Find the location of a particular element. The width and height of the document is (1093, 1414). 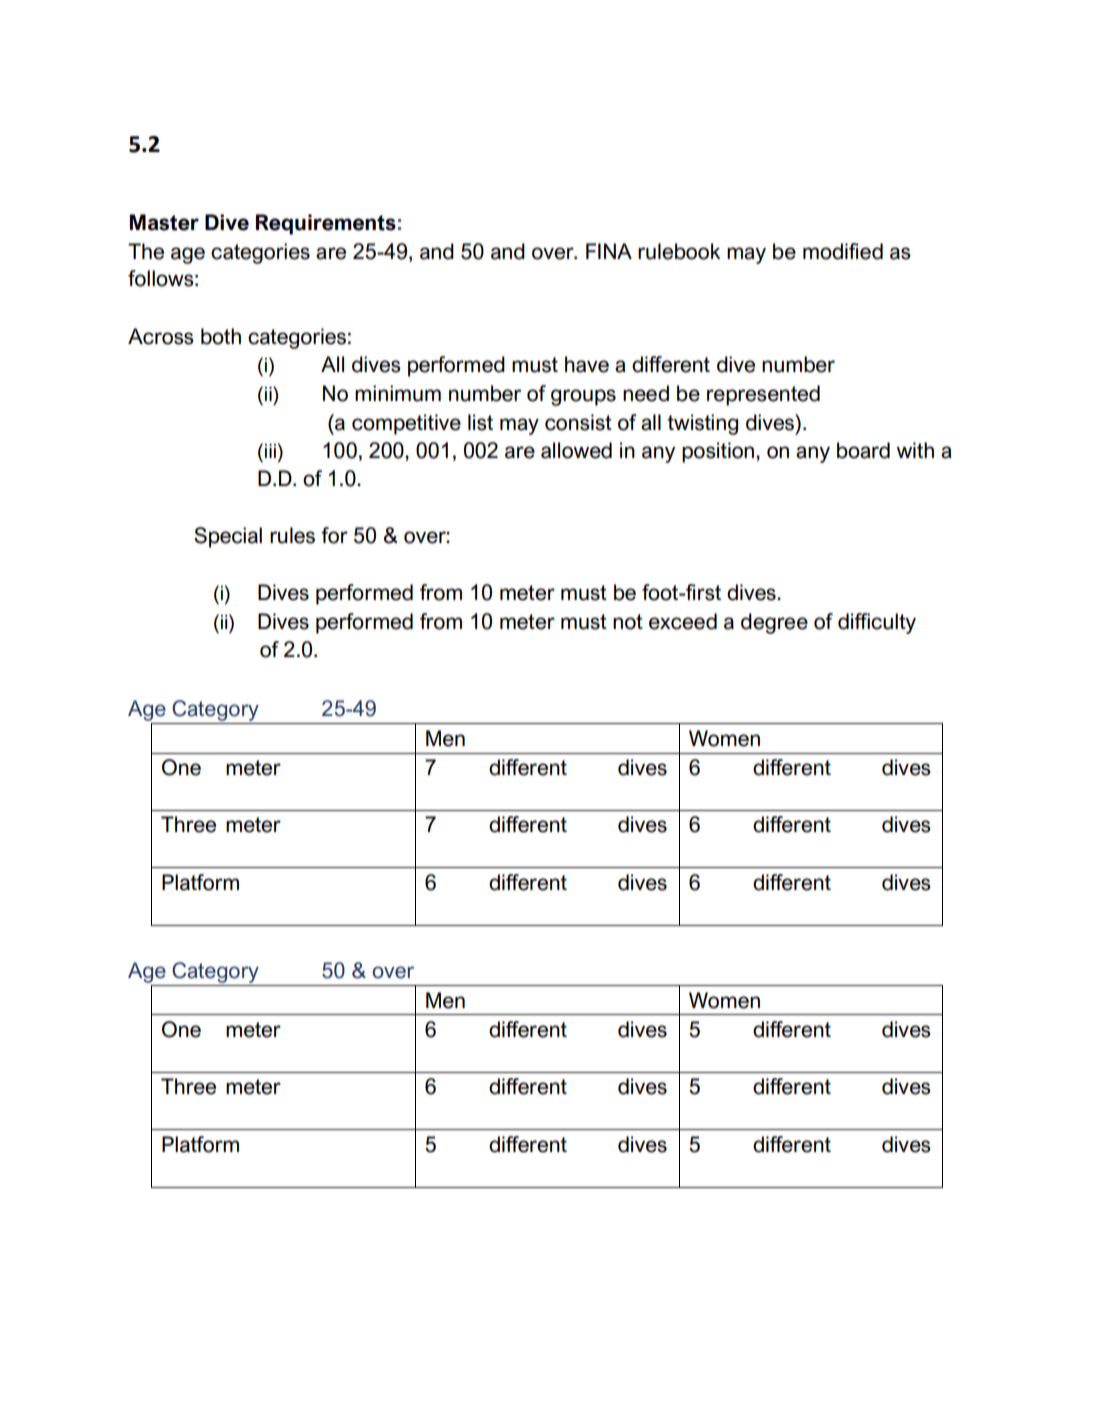

board is located at coordinates (863, 450).
